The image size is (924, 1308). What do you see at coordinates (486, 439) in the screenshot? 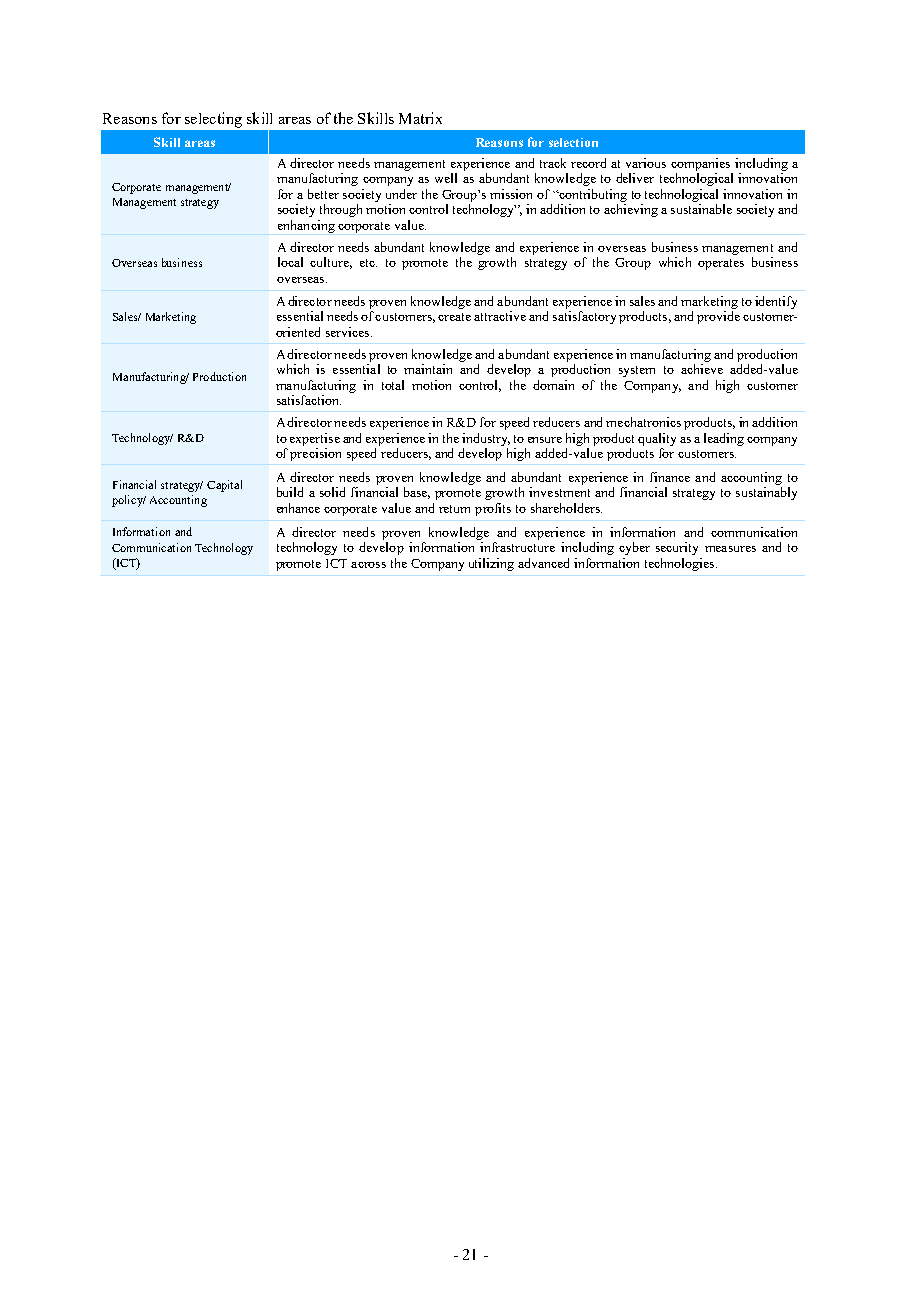
I see `industry` at bounding box center [486, 439].
